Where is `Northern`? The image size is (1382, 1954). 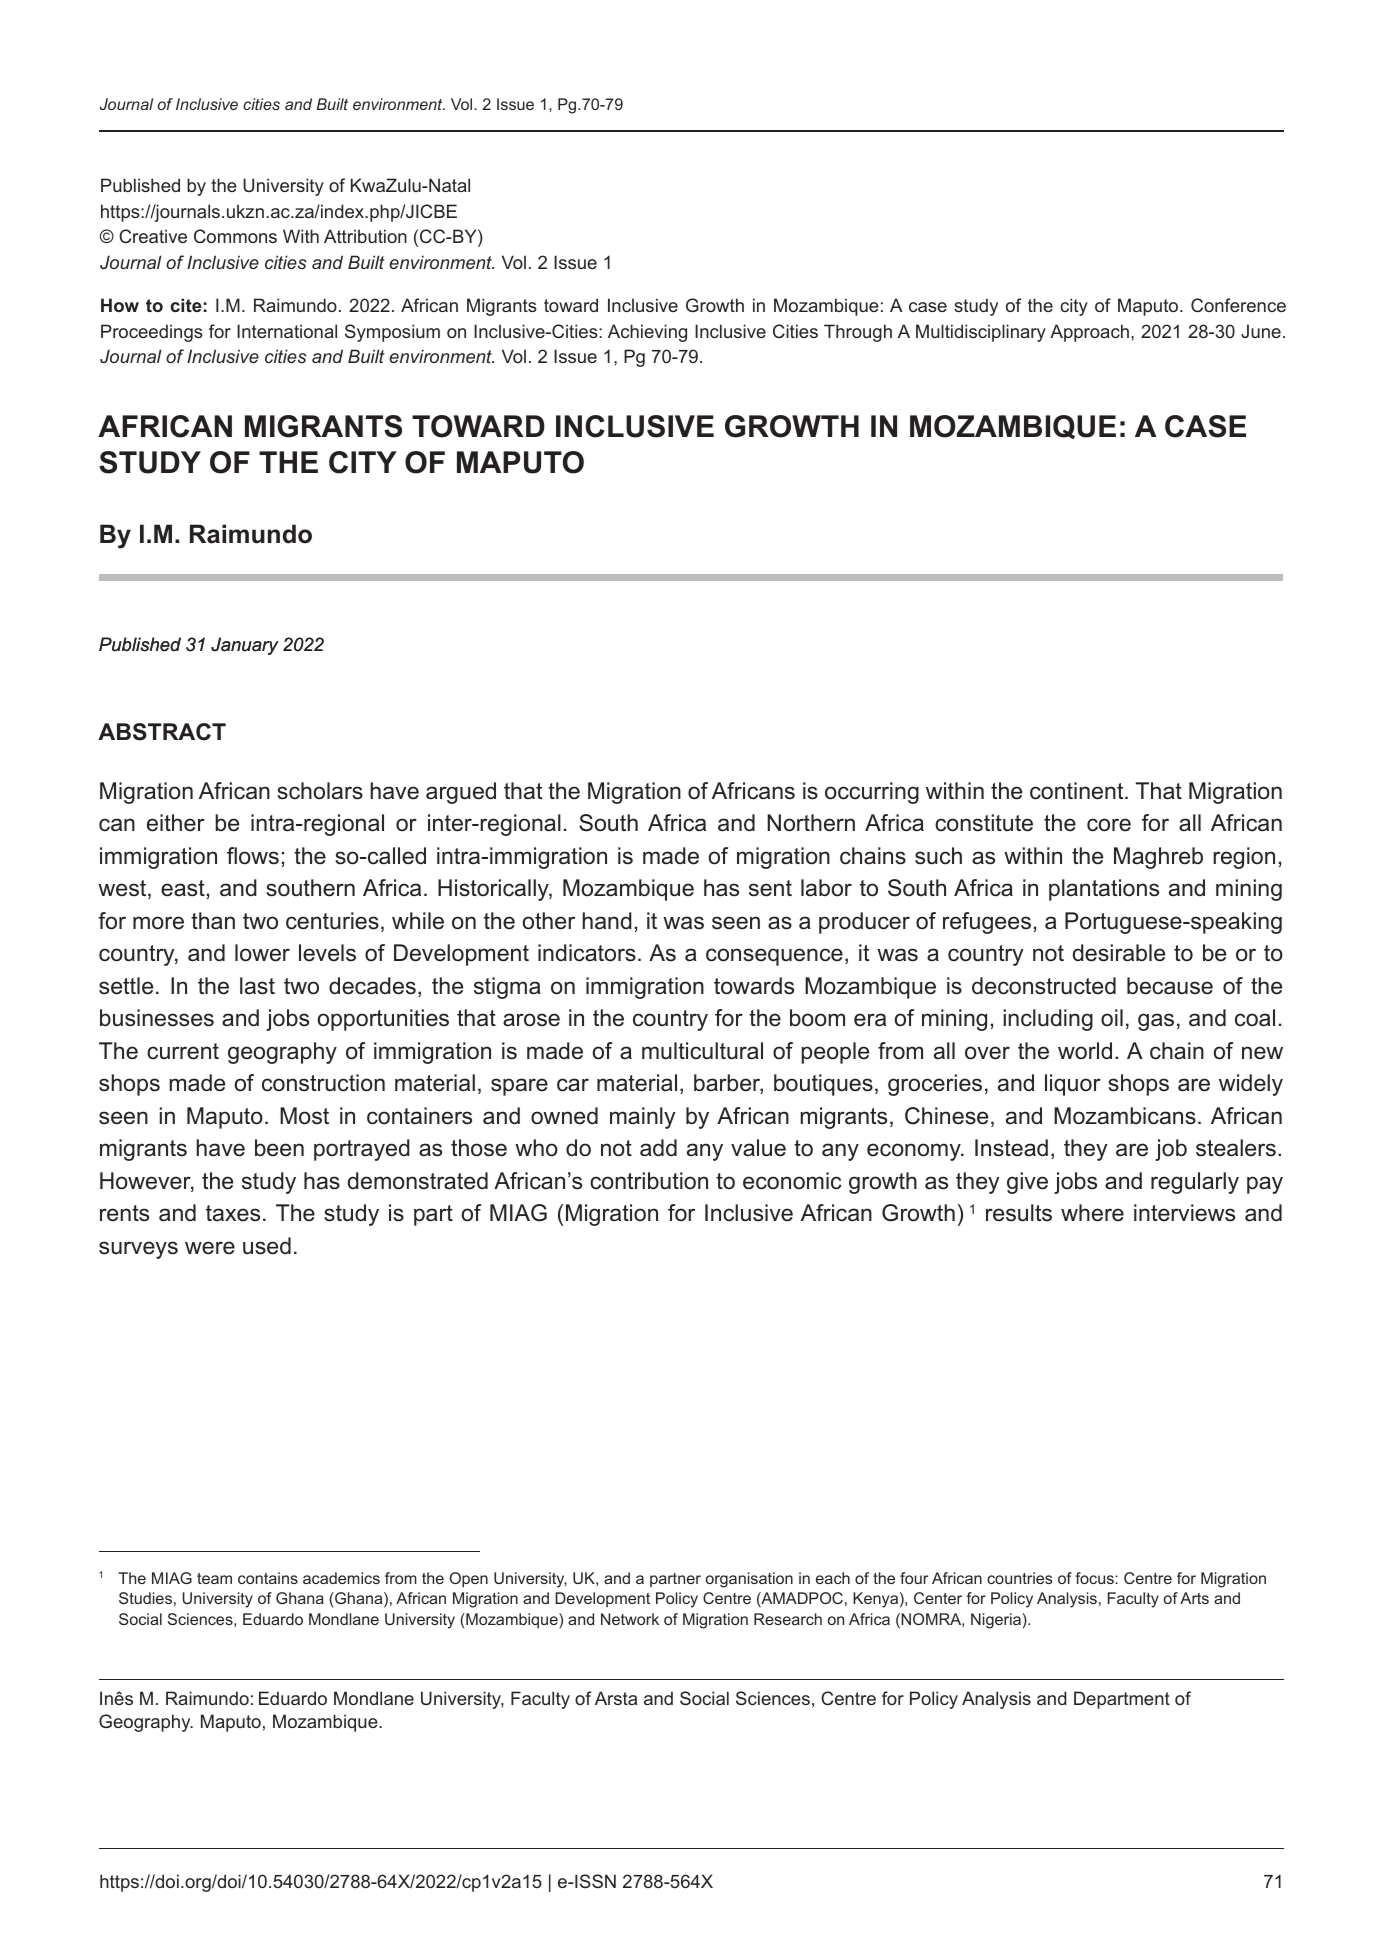 Northern is located at coordinates (811, 823).
